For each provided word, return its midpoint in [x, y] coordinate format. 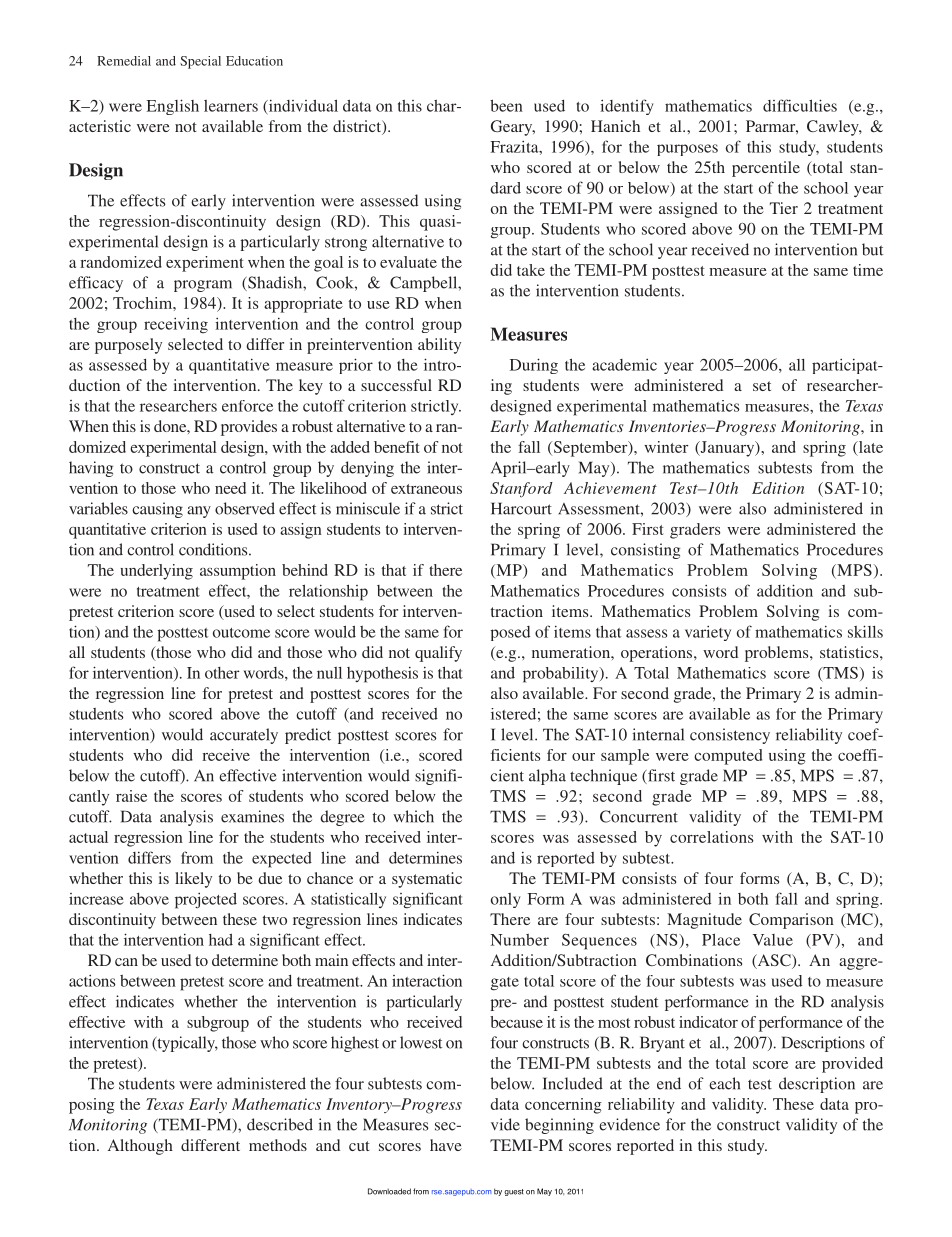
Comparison [791, 921]
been [506, 105]
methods [278, 1145]
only [506, 900]
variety [708, 633]
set [762, 386]
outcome [241, 633]
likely [193, 880]
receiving [176, 325]
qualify [438, 654]
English [172, 107]
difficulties [800, 105]
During [534, 366]
